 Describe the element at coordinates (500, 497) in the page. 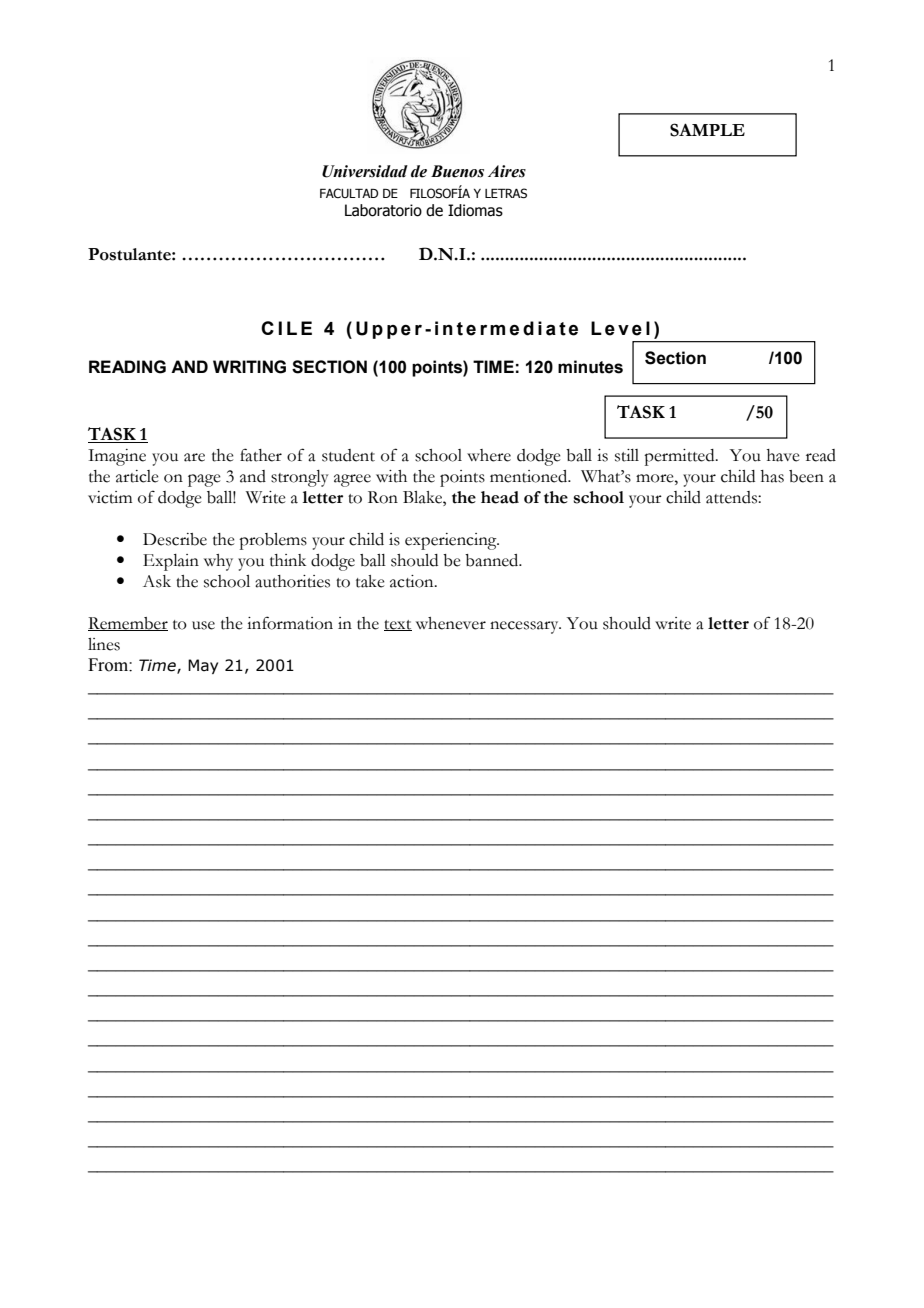

I see `head` at that location.
